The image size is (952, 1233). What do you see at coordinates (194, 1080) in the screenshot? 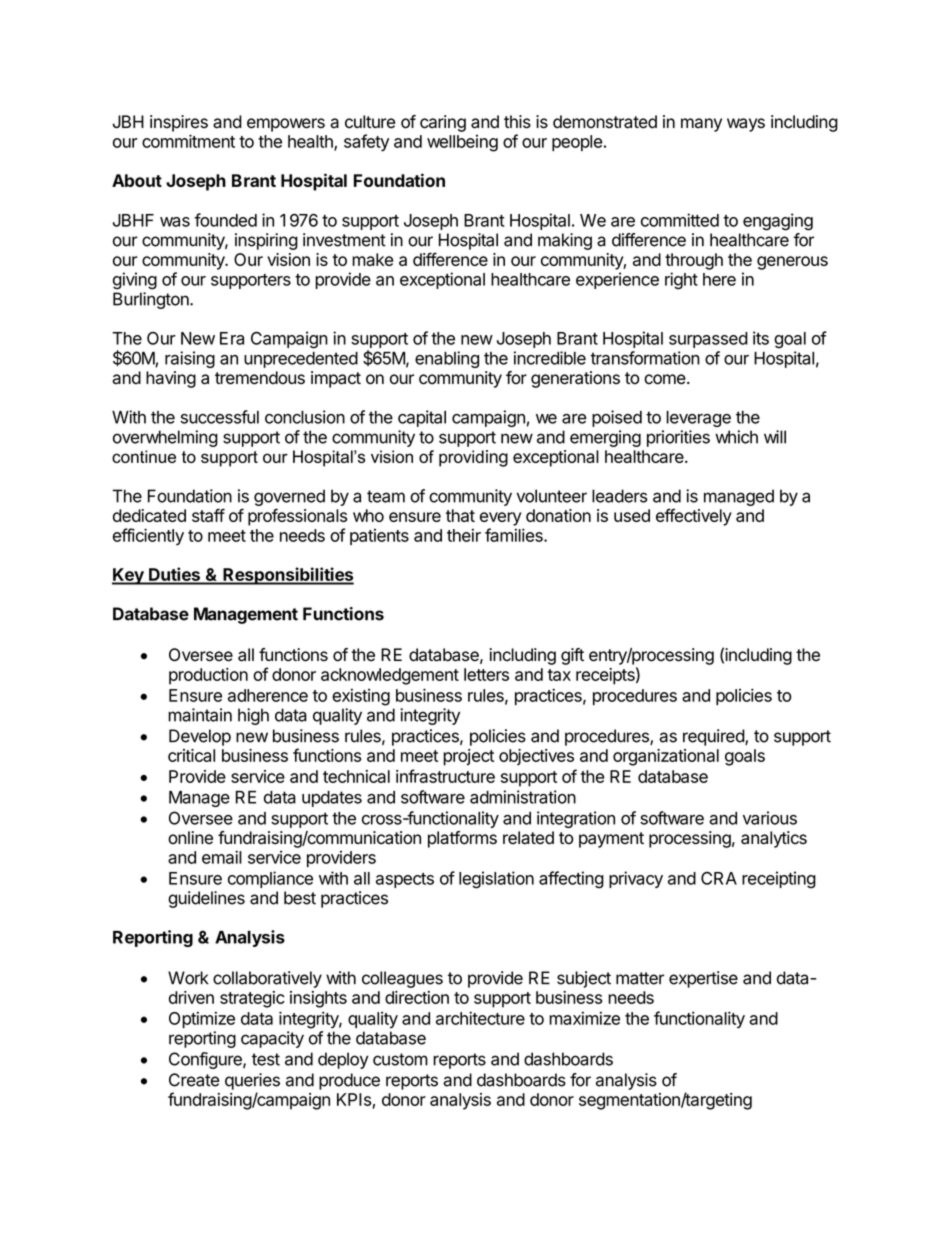
I see `Create` at bounding box center [194, 1080].
